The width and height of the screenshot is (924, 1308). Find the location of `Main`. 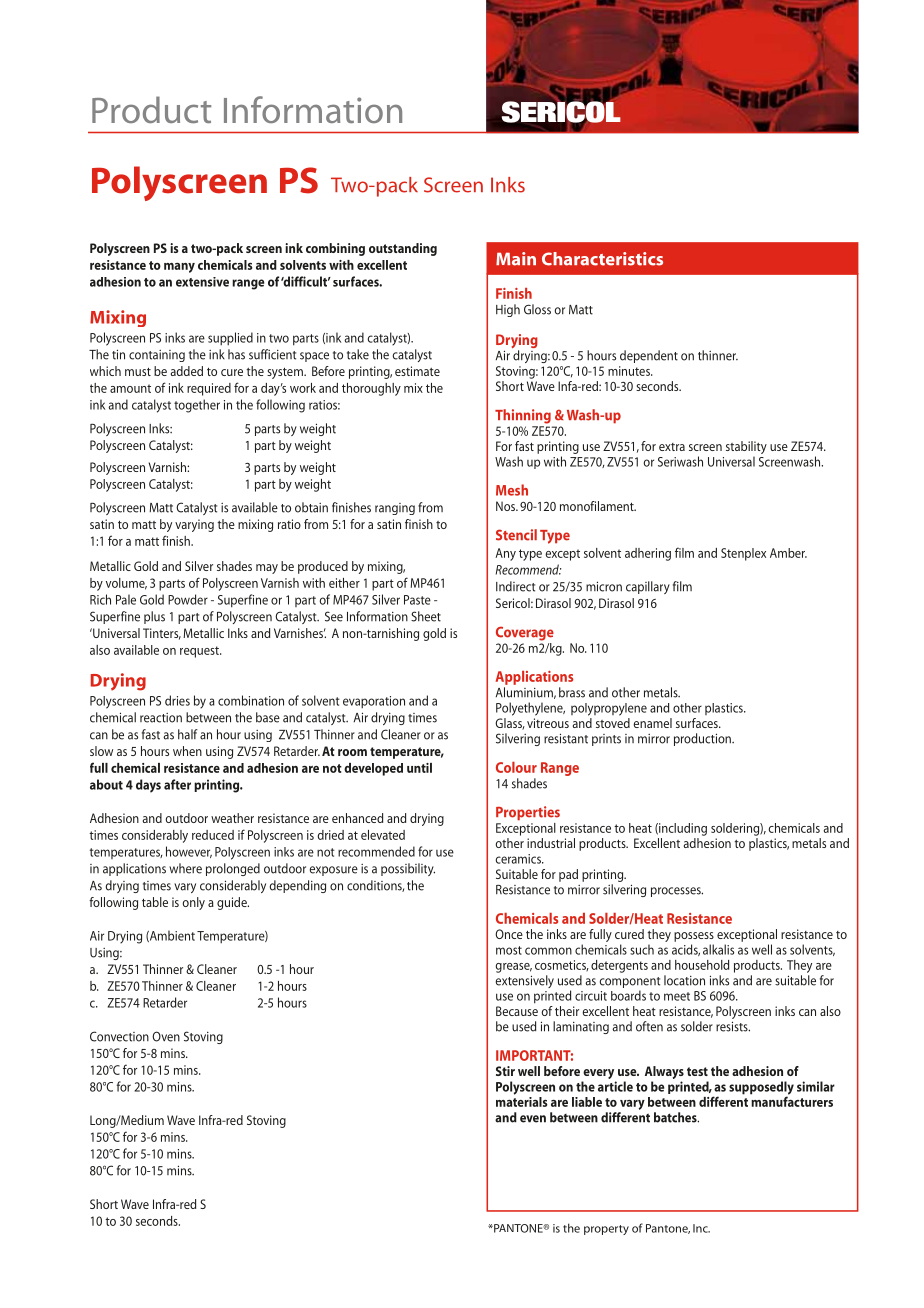

Main is located at coordinates (516, 259).
